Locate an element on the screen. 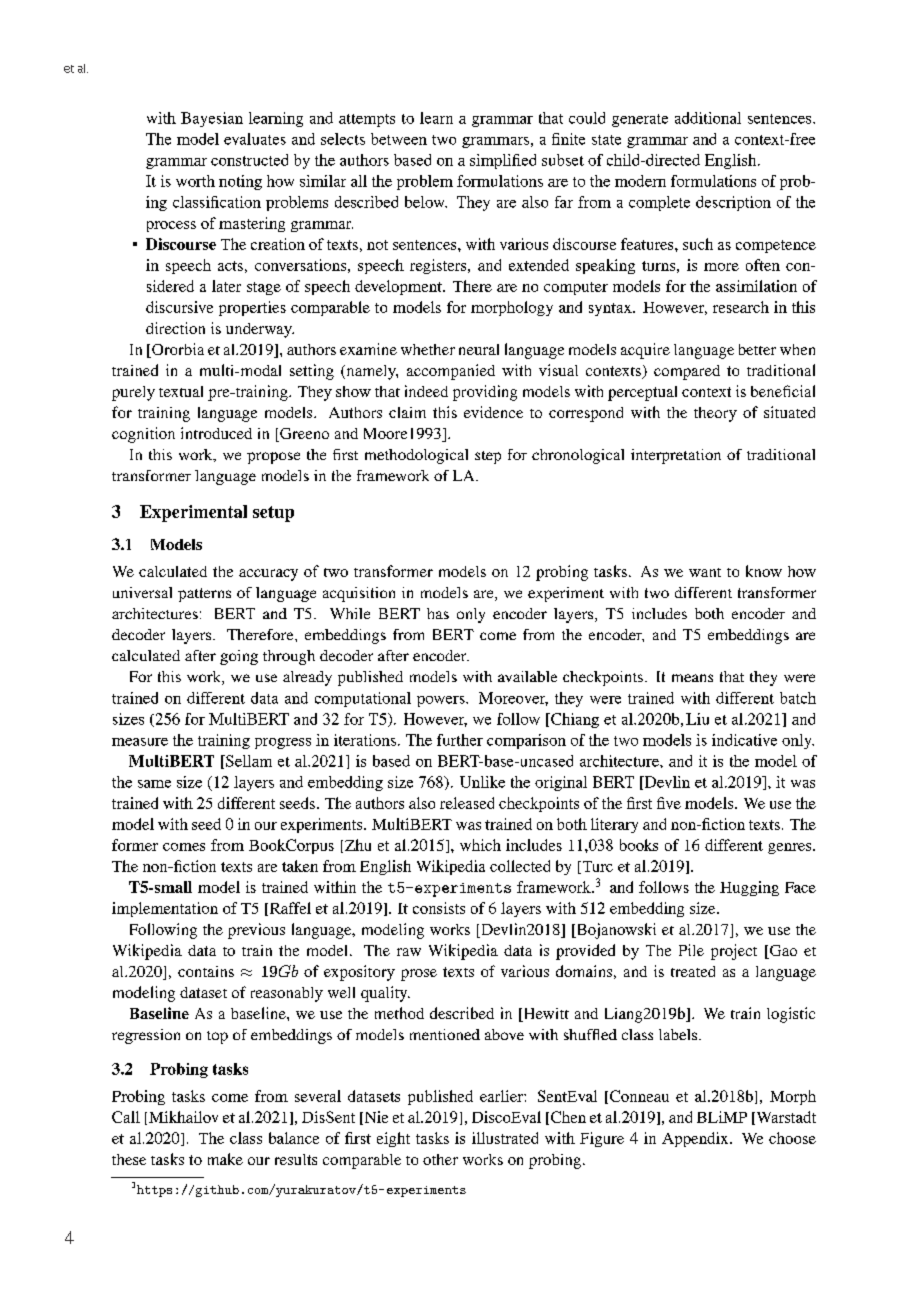 The image size is (924, 1308). five is located at coordinates (669, 803).
